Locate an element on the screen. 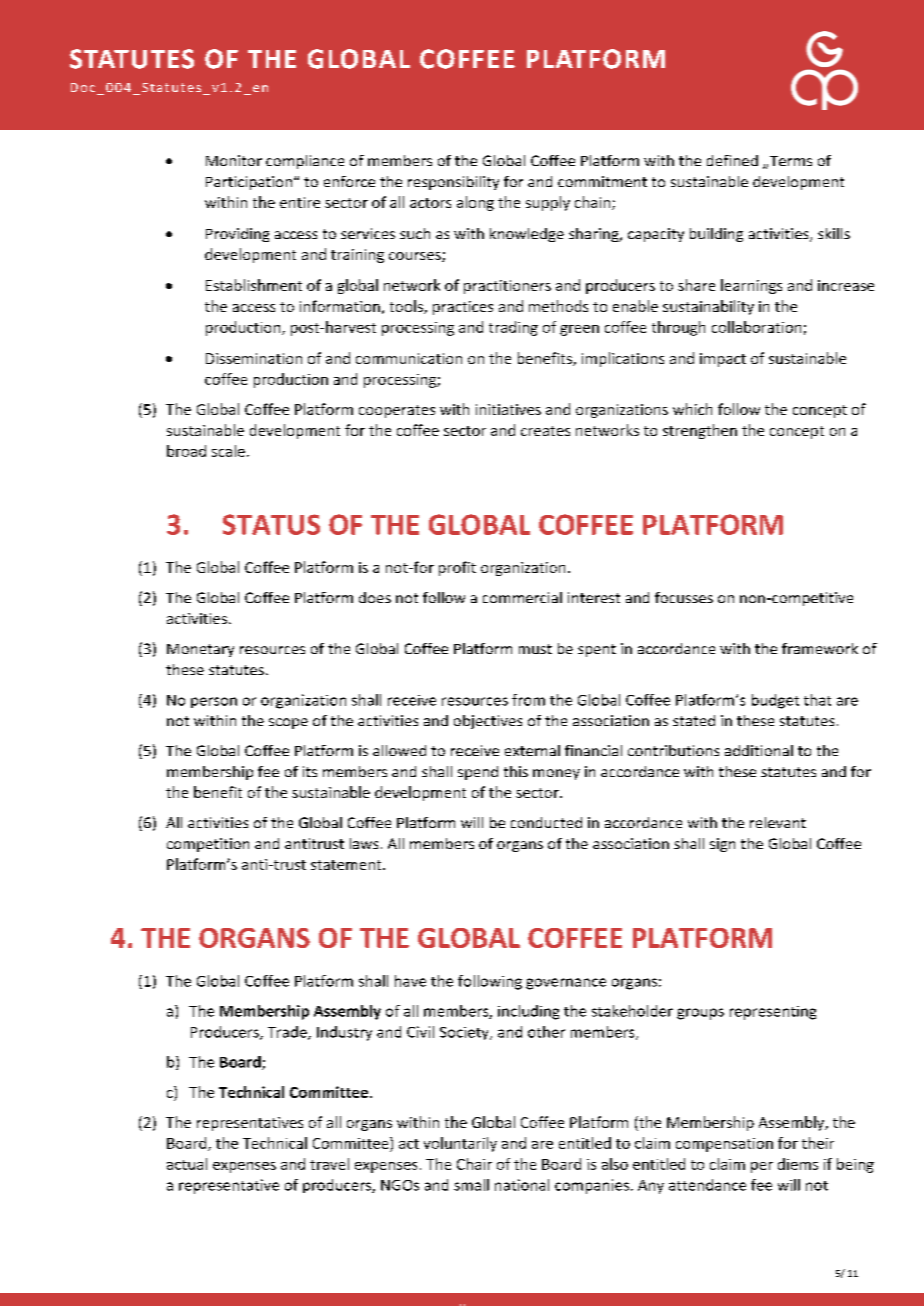 The height and width of the screenshot is (1308, 924). defined is located at coordinates (732, 160).
